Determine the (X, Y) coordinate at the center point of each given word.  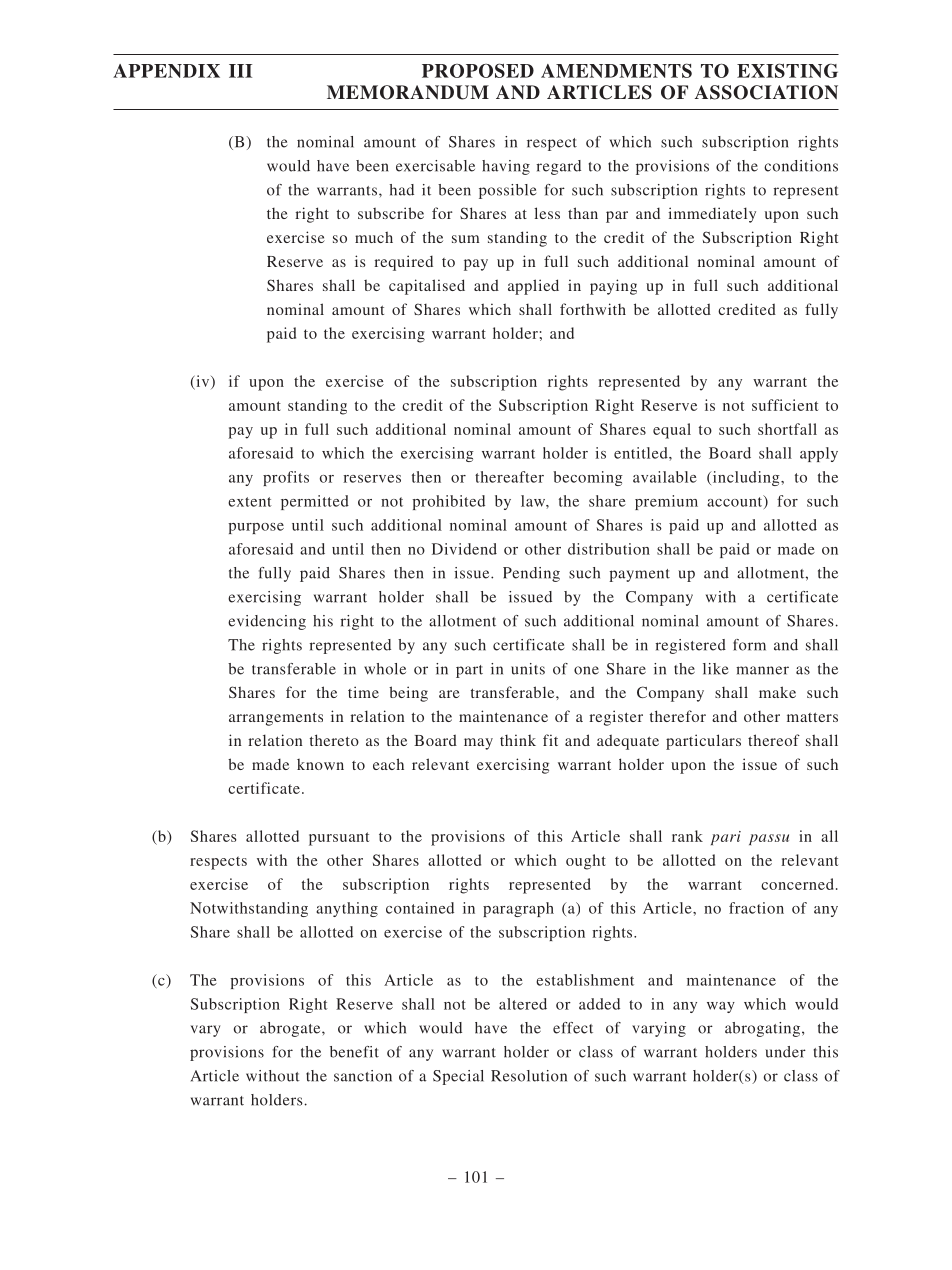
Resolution (529, 1076)
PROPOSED (478, 70)
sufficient (785, 405)
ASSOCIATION (766, 92)
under (785, 1052)
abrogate (291, 1029)
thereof (774, 740)
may (478, 744)
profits (286, 478)
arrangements (276, 719)
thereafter (509, 477)
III (240, 71)
